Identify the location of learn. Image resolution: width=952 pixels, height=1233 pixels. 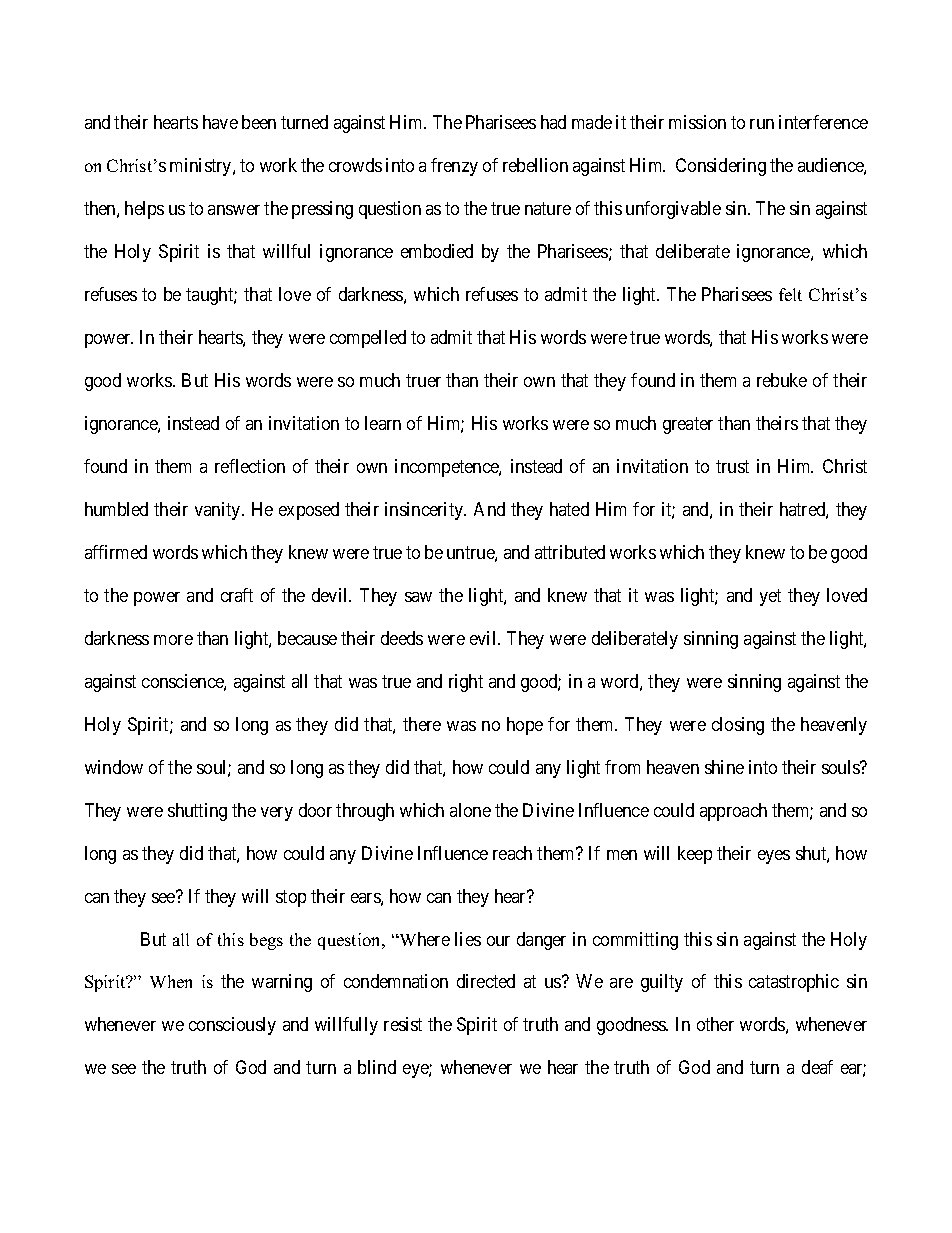
(383, 423).
